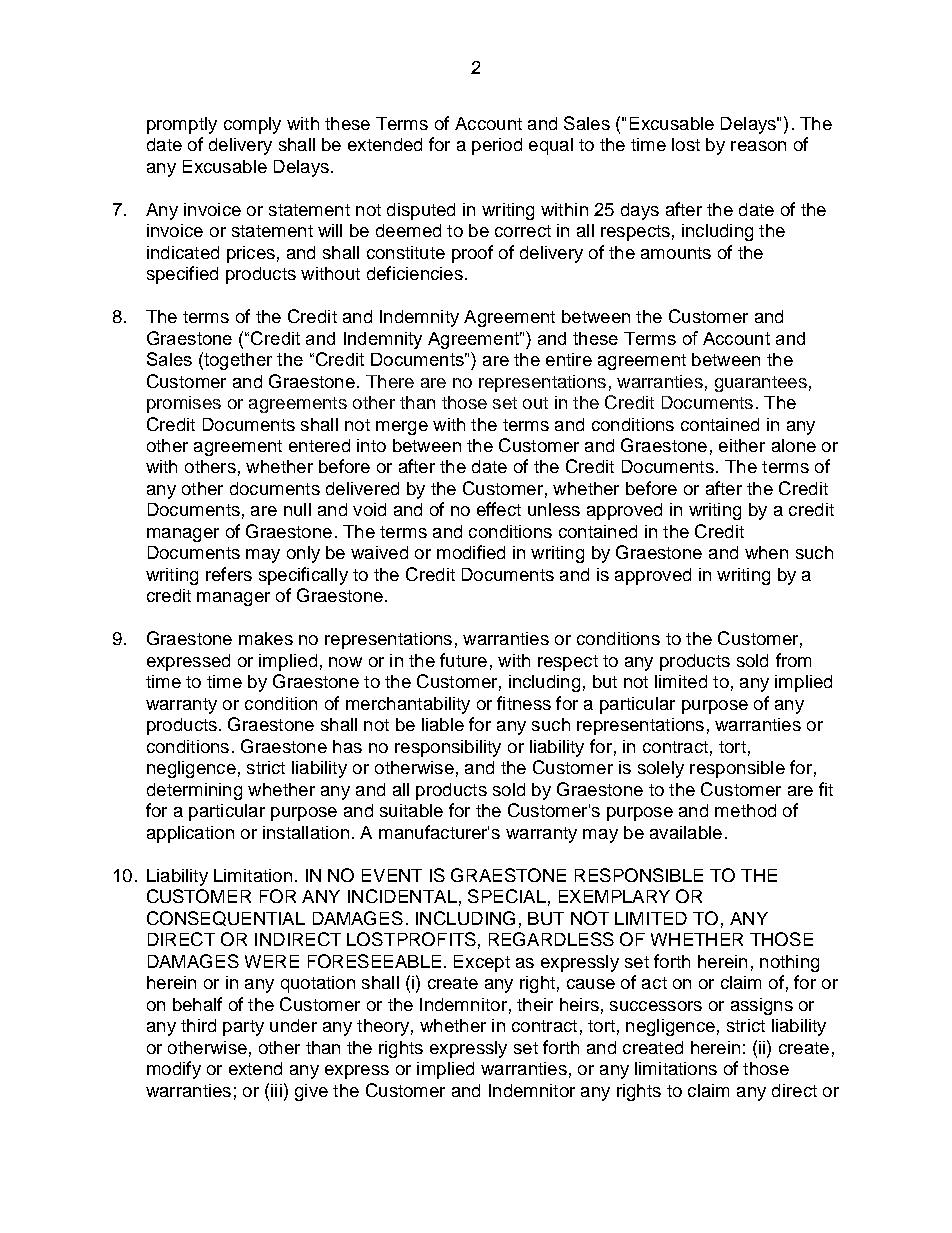 The image size is (952, 1233). I want to click on comply, so click(252, 125).
